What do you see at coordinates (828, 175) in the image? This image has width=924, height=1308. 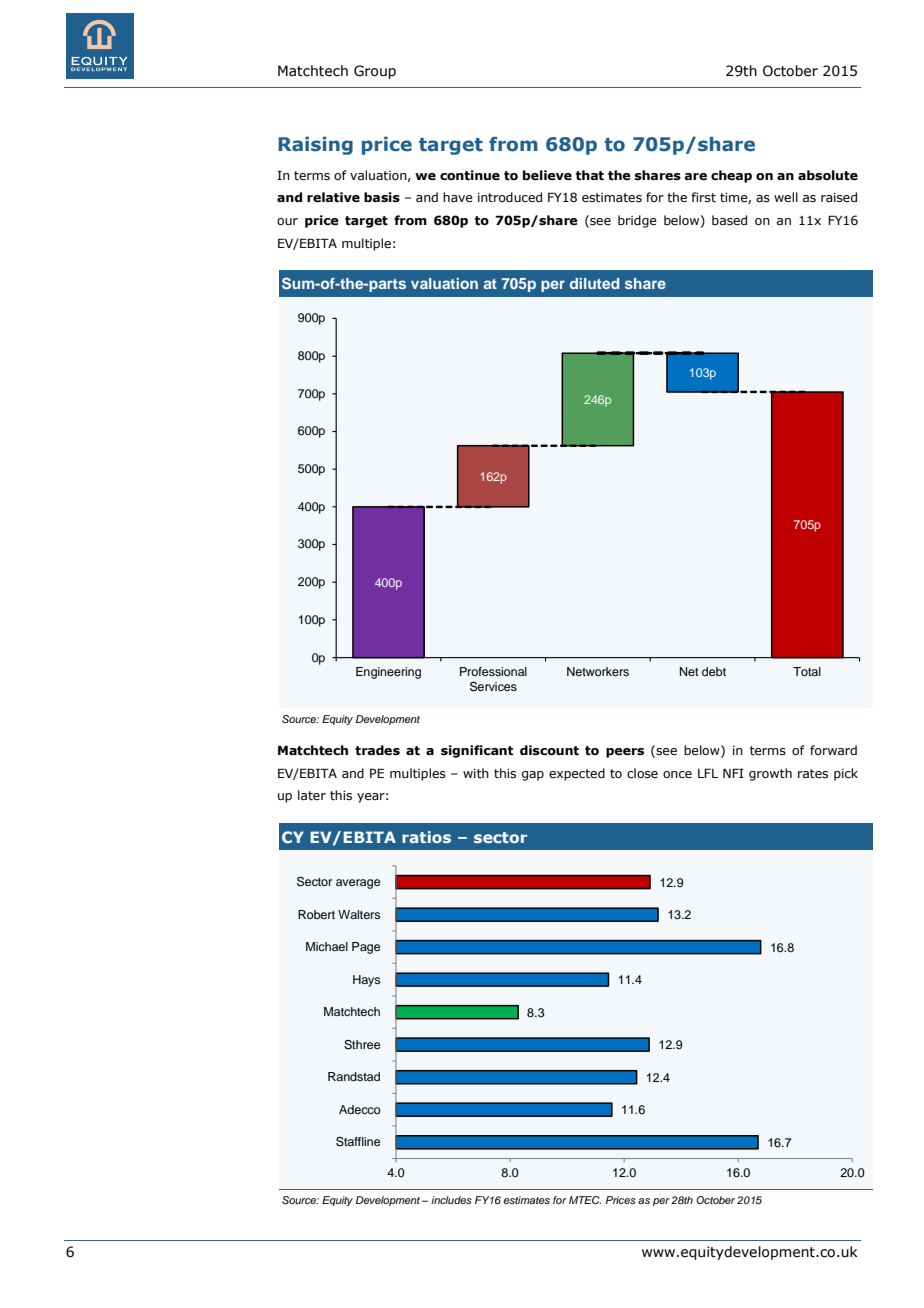 I see `absolute` at bounding box center [828, 175].
